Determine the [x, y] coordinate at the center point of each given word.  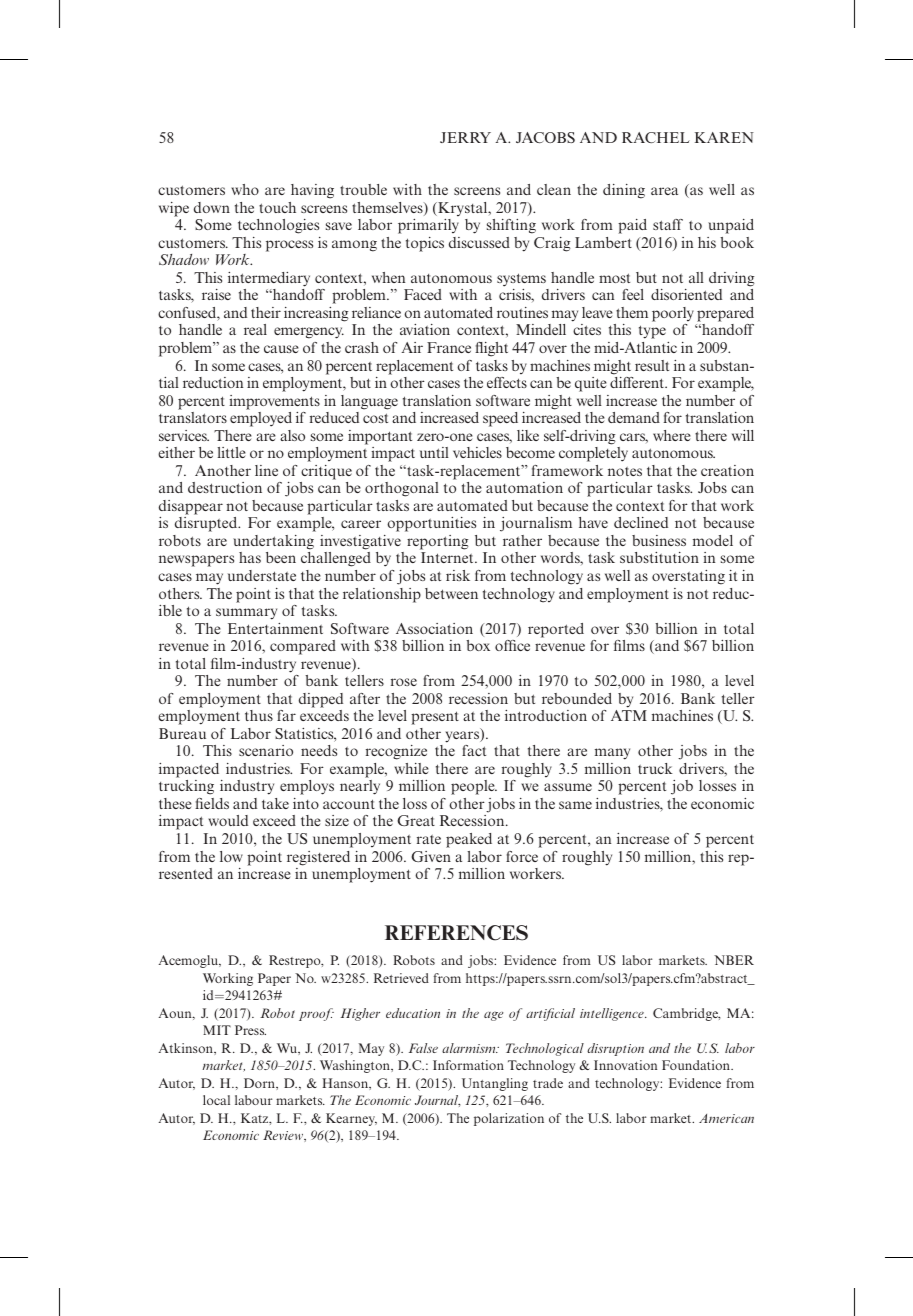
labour [254, 1100]
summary [246, 614]
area [664, 191]
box [478, 645]
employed [261, 419]
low [231, 856]
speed [500, 419]
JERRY [465, 137]
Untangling [495, 1084]
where [672, 435]
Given [431, 856]
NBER [734, 960]
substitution [659, 557]
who [245, 189]
